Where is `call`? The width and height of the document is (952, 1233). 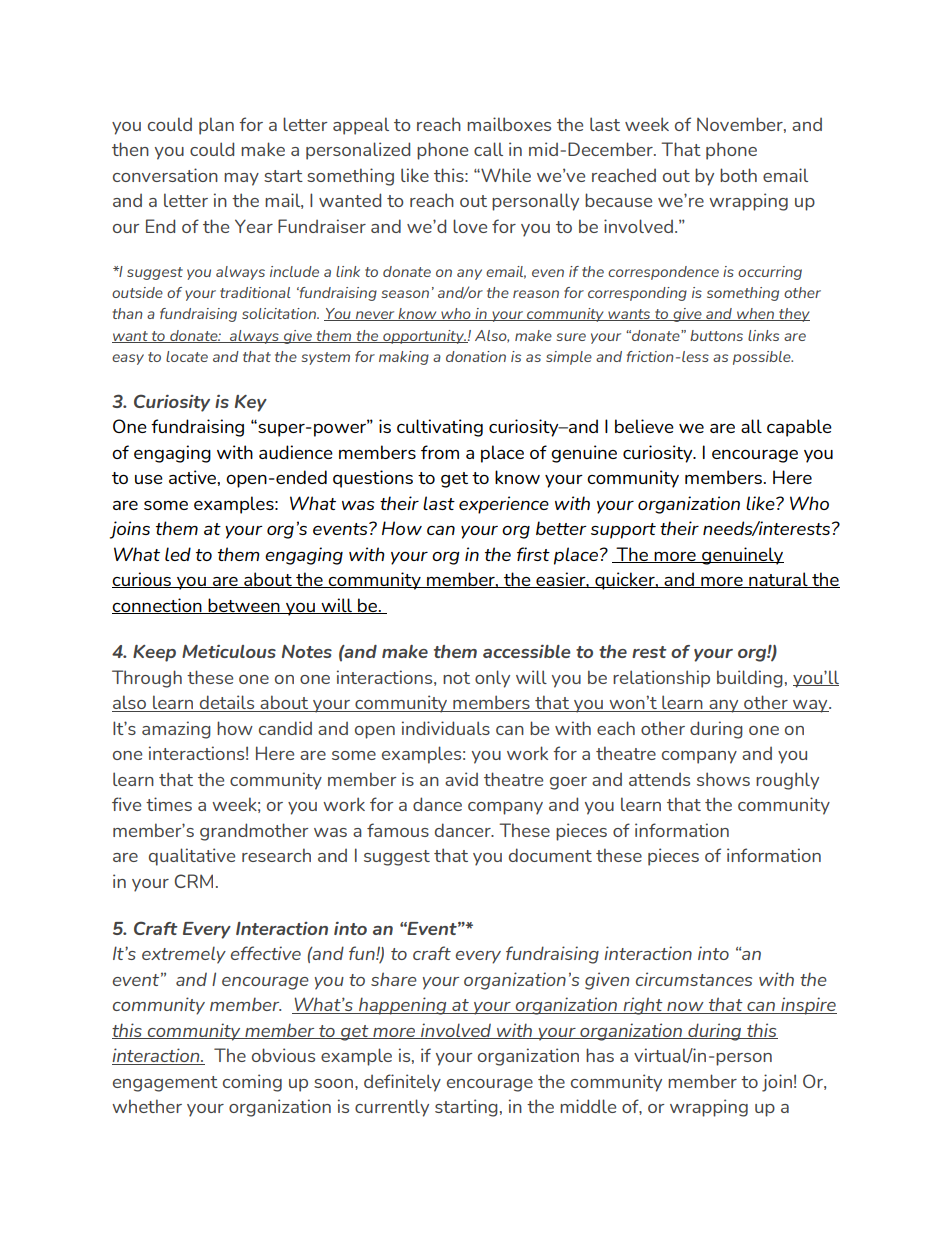
call is located at coordinates (488, 149).
